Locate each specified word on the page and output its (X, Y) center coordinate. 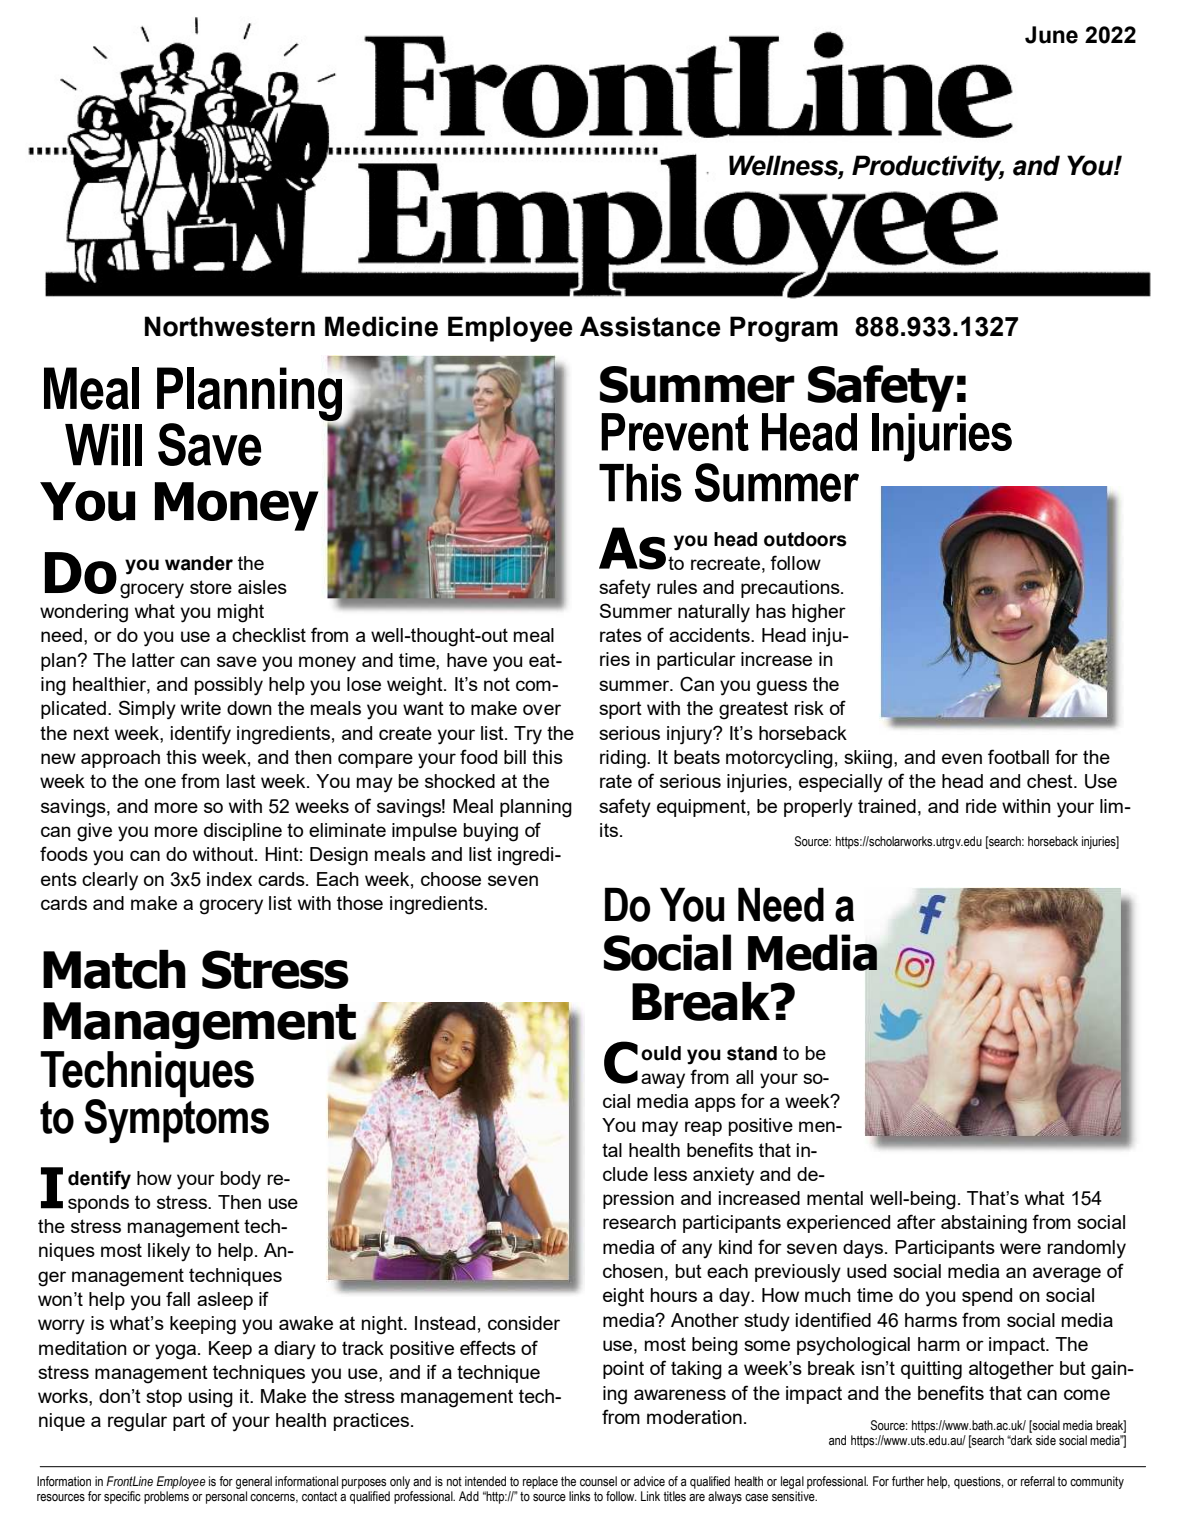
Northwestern (230, 326)
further (908, 1481)
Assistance (650, 326)
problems (166, 1497)
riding (624, 759)
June (1051, 35)
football (1018, 756)
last (241, 781)
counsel (598, 1481)
